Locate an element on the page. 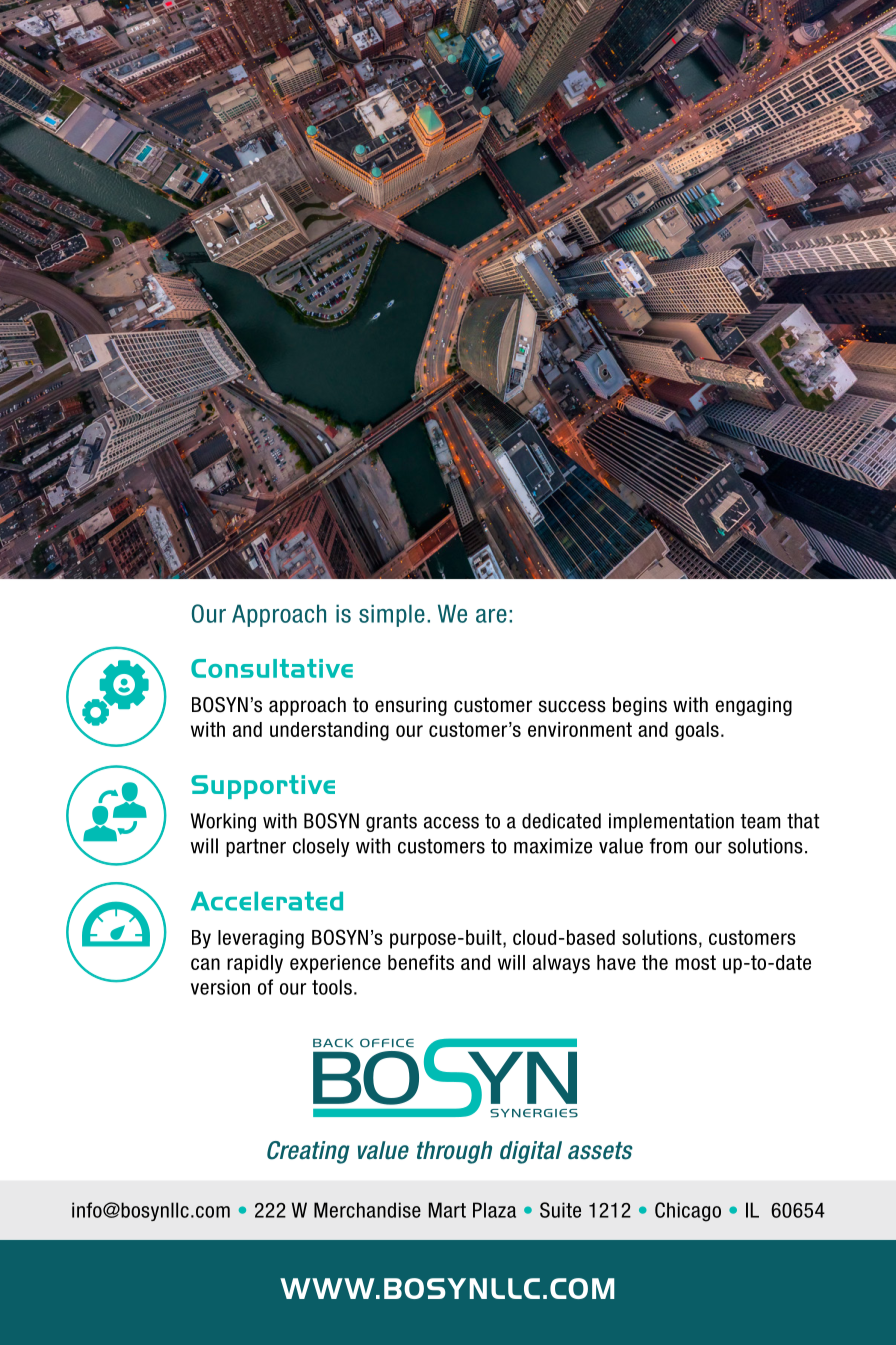 The height and width of the image is (1345, 896). Consultative is located at coordinates (272, 668).
